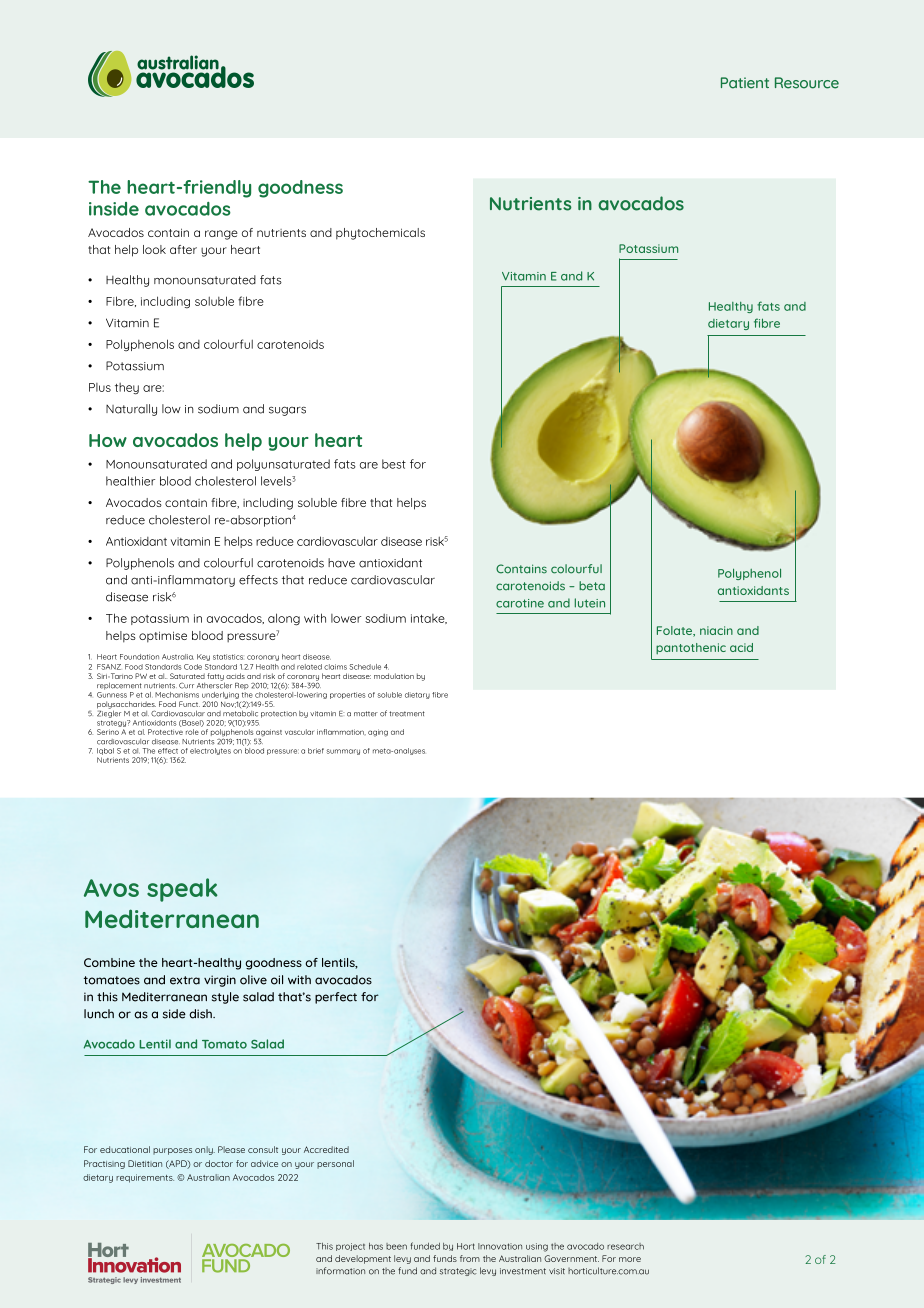 This screenshot has width=924, height=1308. What do you see at coordinates (470, 1258) in the screenshot?
I see `from` at bounding box center [470, 1258].
